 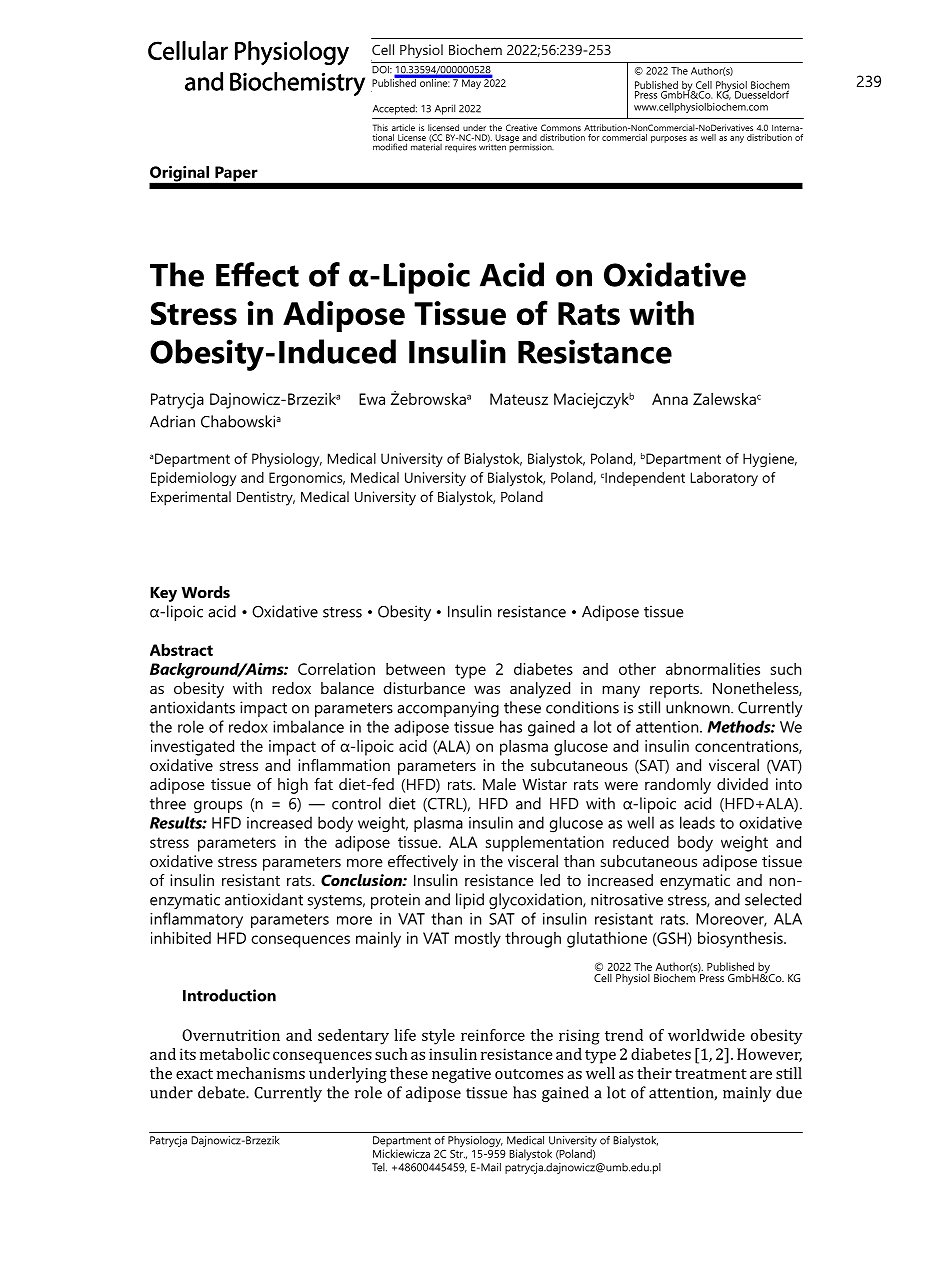 What do you see at coordinates (379, 1167) in the screenshot?
I see `Tel` at bounding box center [379, 1167].
